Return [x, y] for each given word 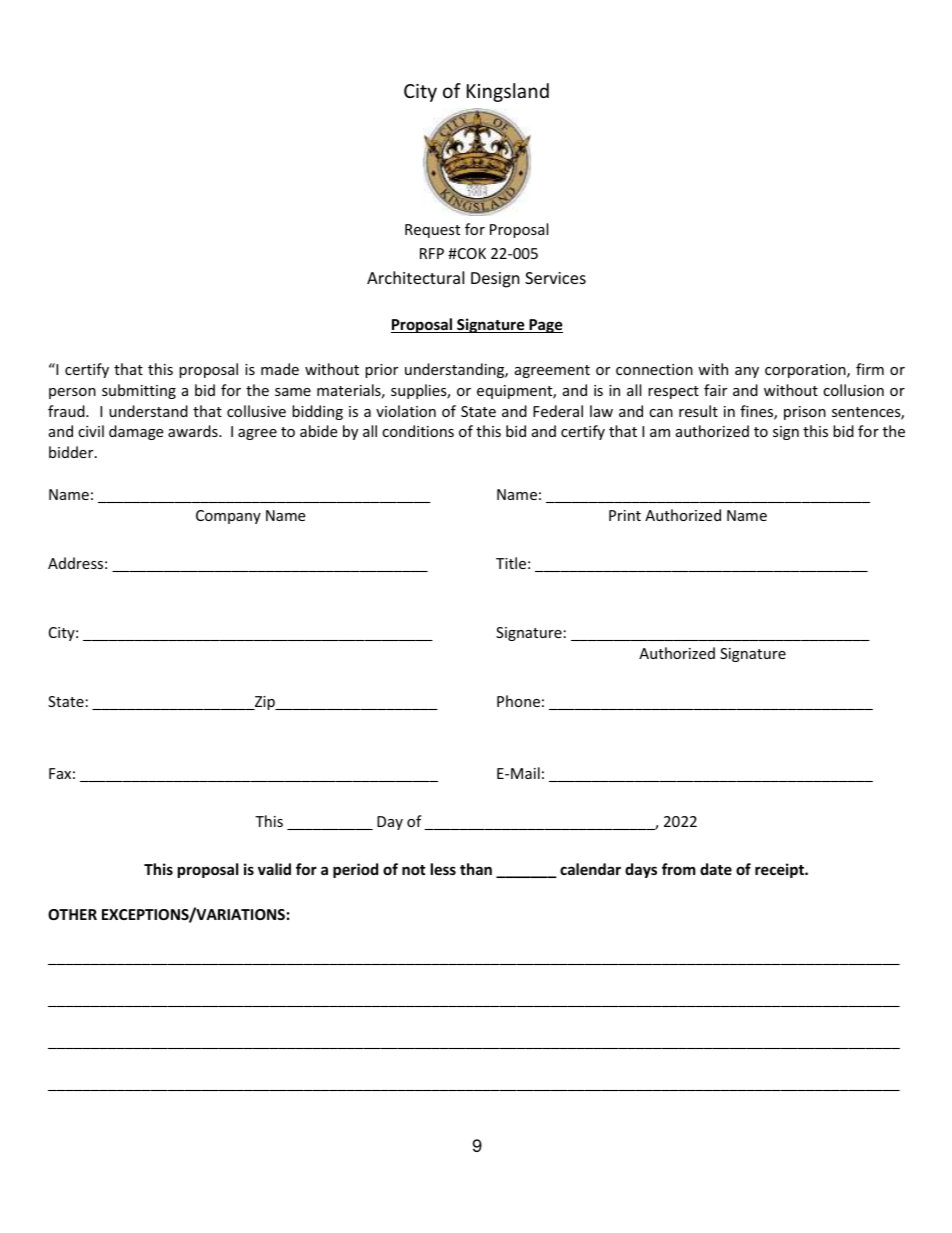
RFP [432, 253]
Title [511, 563]
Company [228, 517]
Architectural [415, 277]
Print [625, 515]
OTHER [72, 914]
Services [555, 278]
